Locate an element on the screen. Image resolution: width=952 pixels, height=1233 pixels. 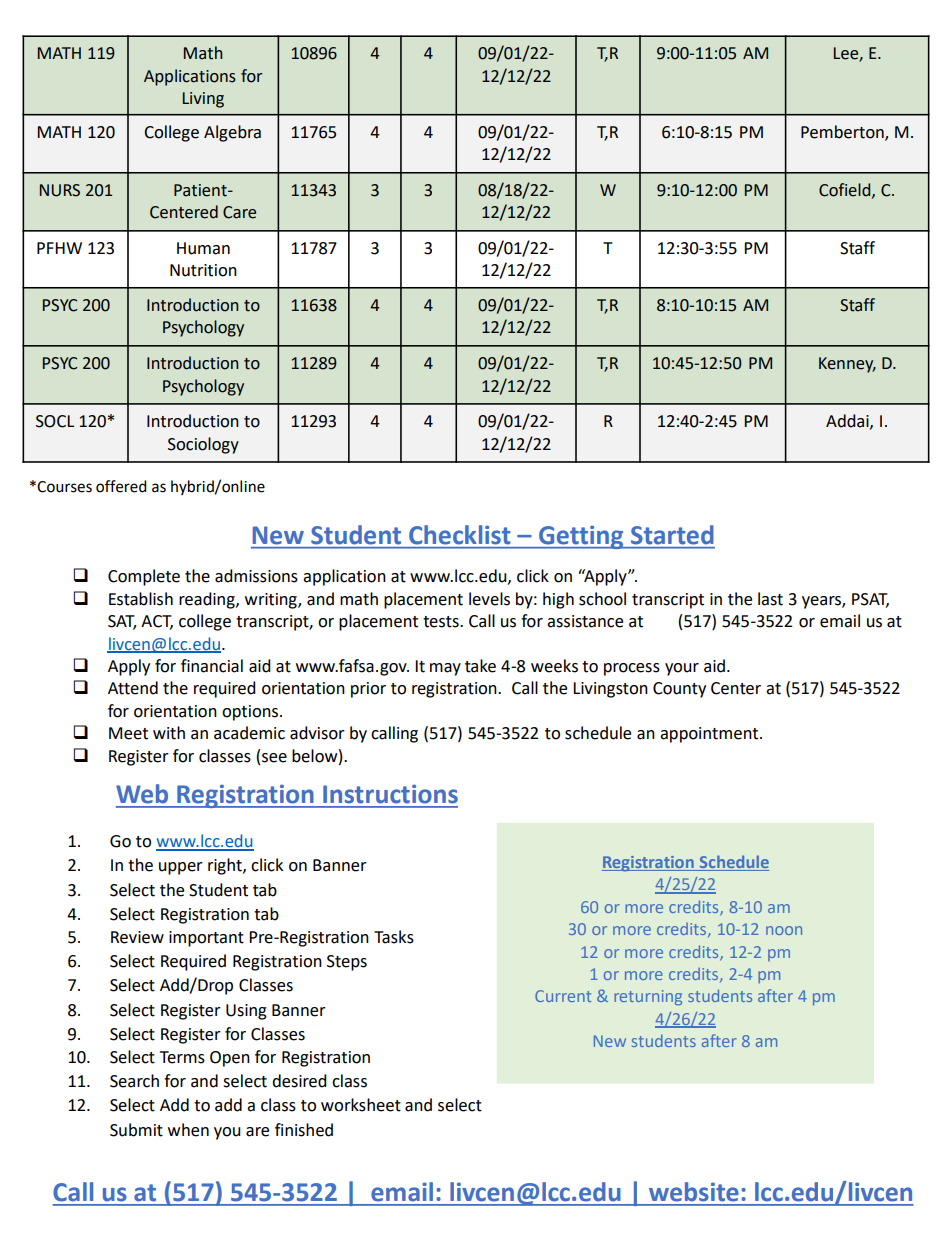
returning is located at coordinates (648, 998).
